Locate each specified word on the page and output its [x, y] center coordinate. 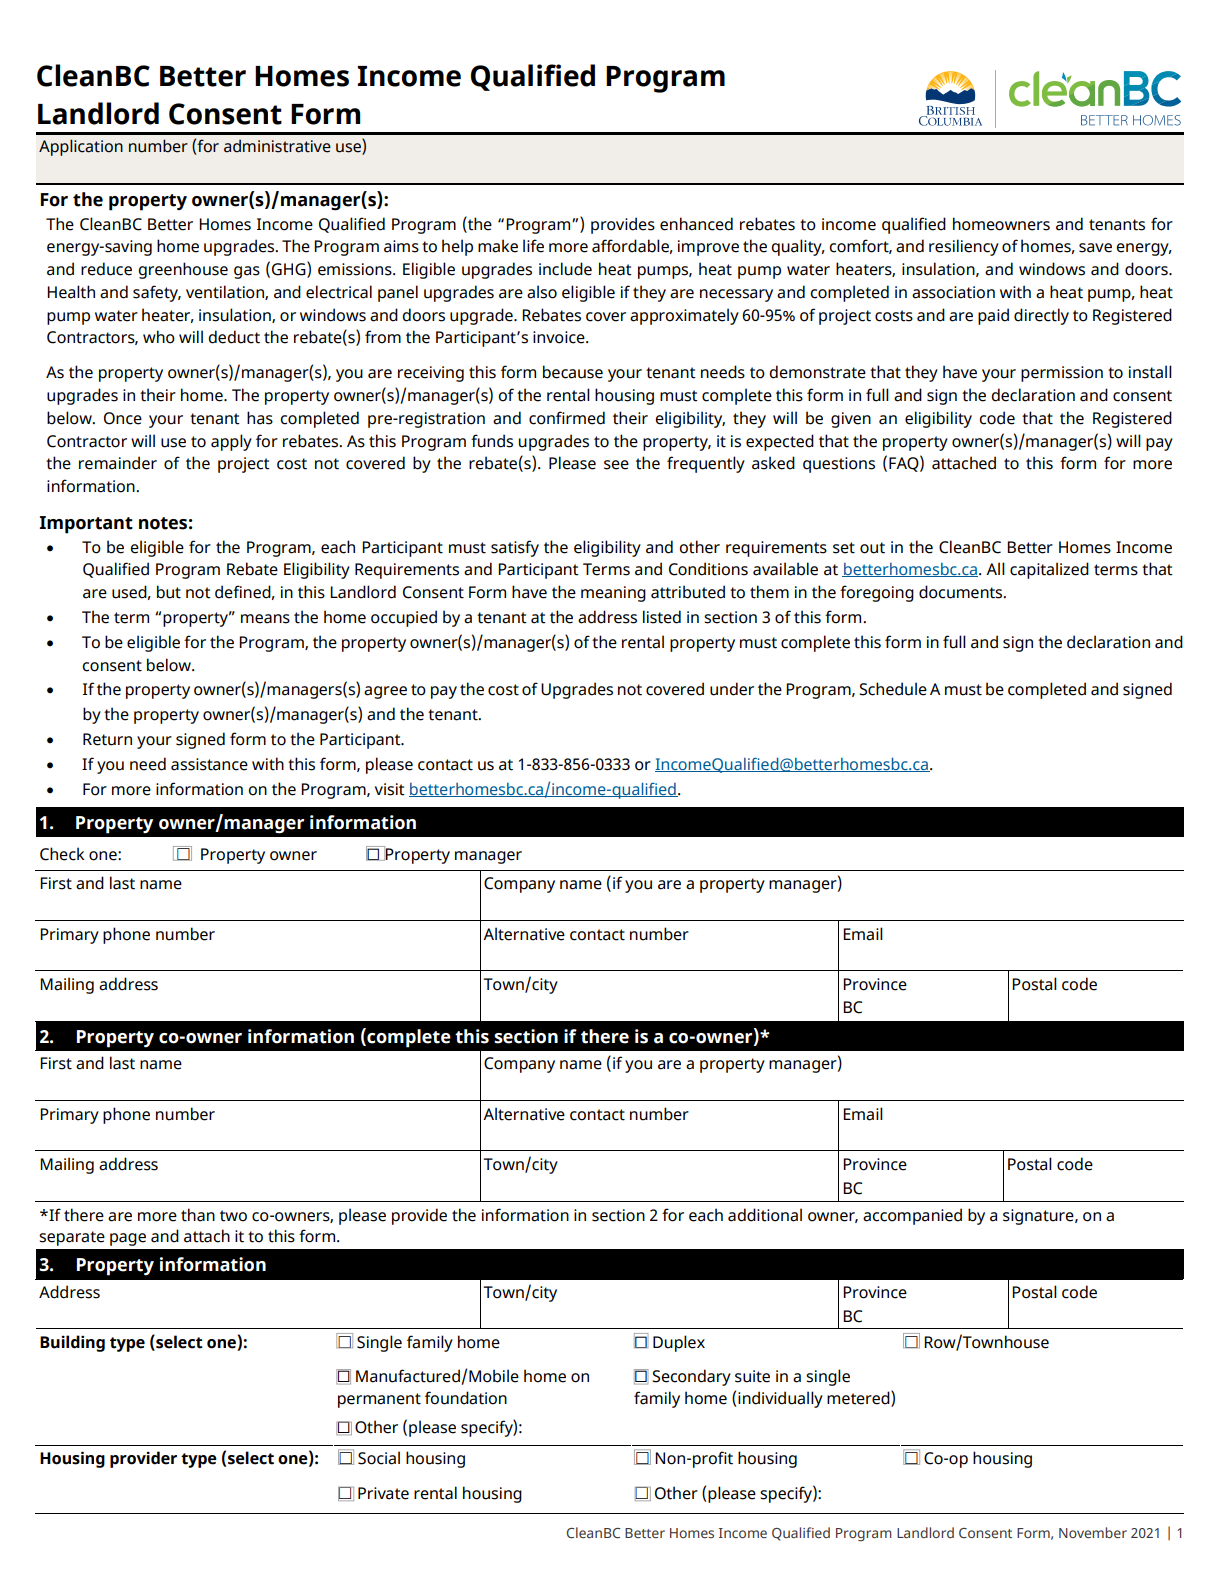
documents [962, 592]
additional [765, 1215]
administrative [277, 146]
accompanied [912, 1216]
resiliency [964, 247]
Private [383, 1493]
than [198, 1215]
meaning [613, 594]
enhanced [696, 224]
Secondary [691, 1377]
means [265, 619]
